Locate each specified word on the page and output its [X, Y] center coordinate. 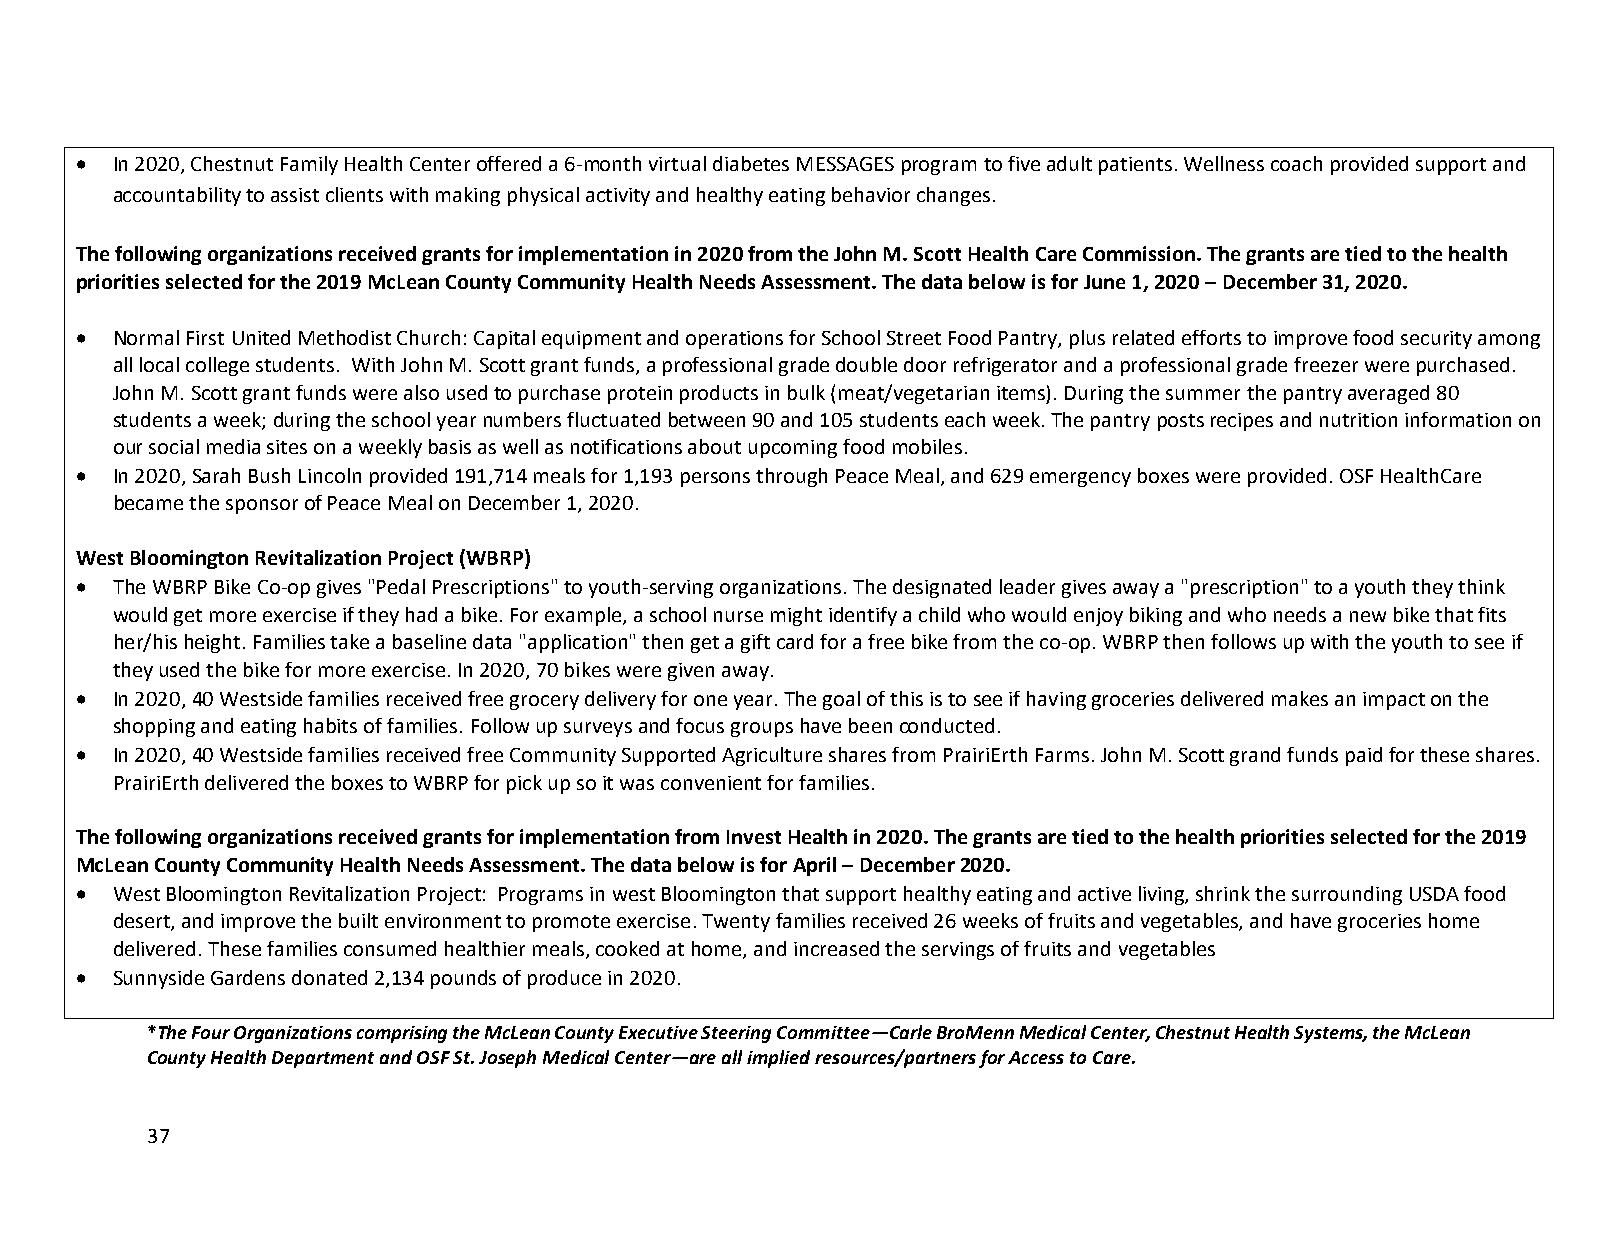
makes [1300, 698]
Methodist [345, 337]
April [814, 866]
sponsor [262, 506]
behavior [871, 194]
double [866, 364]
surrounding [1347, 895]
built [358, 920]
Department [323, 1059]
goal [841, 700]
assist [295, 195]
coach [1296, 163]
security [1436, 340]
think [1481, 586]
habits [330, 725]
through [791, 477]
